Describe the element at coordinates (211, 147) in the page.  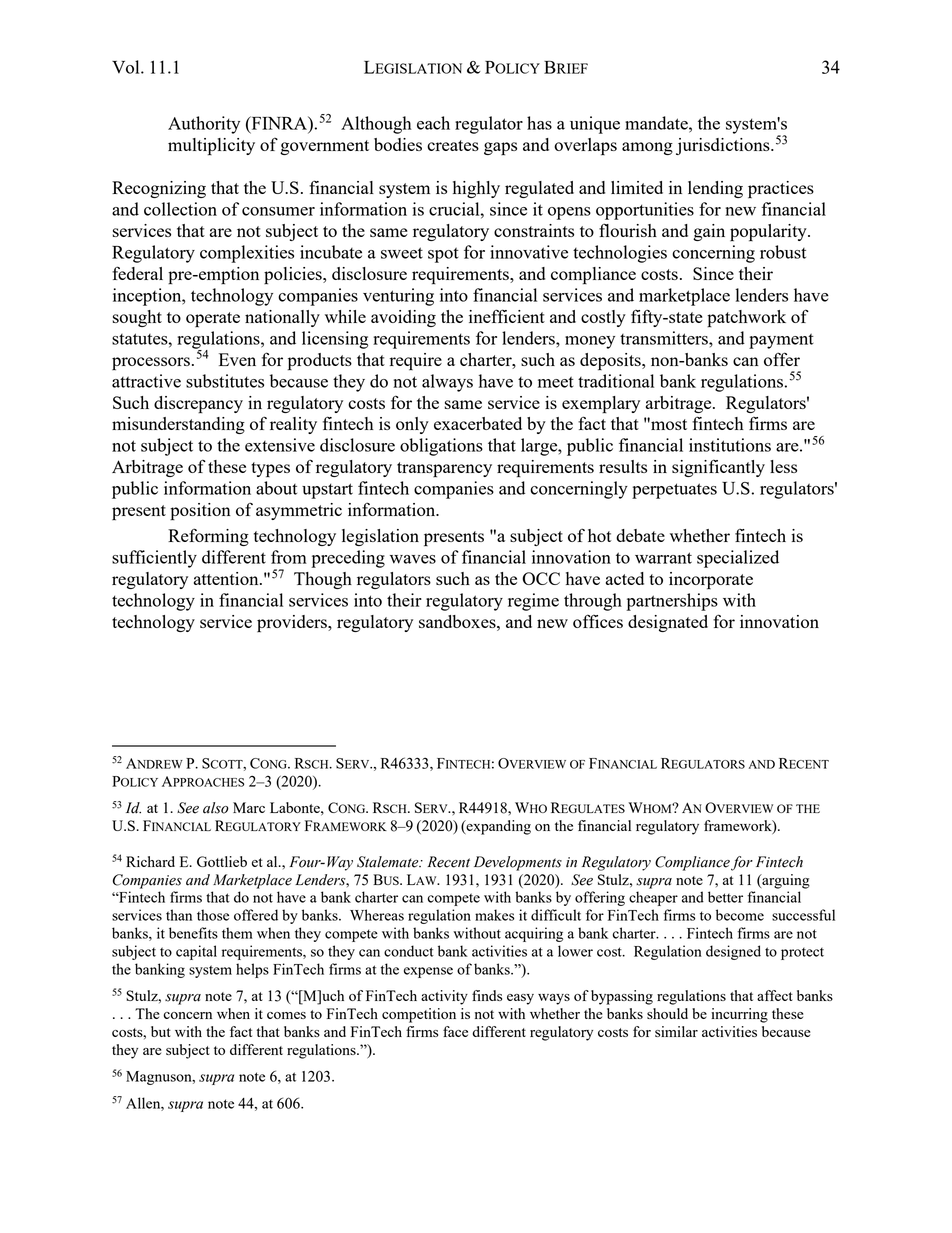
I see `multiplicity` at that location.
